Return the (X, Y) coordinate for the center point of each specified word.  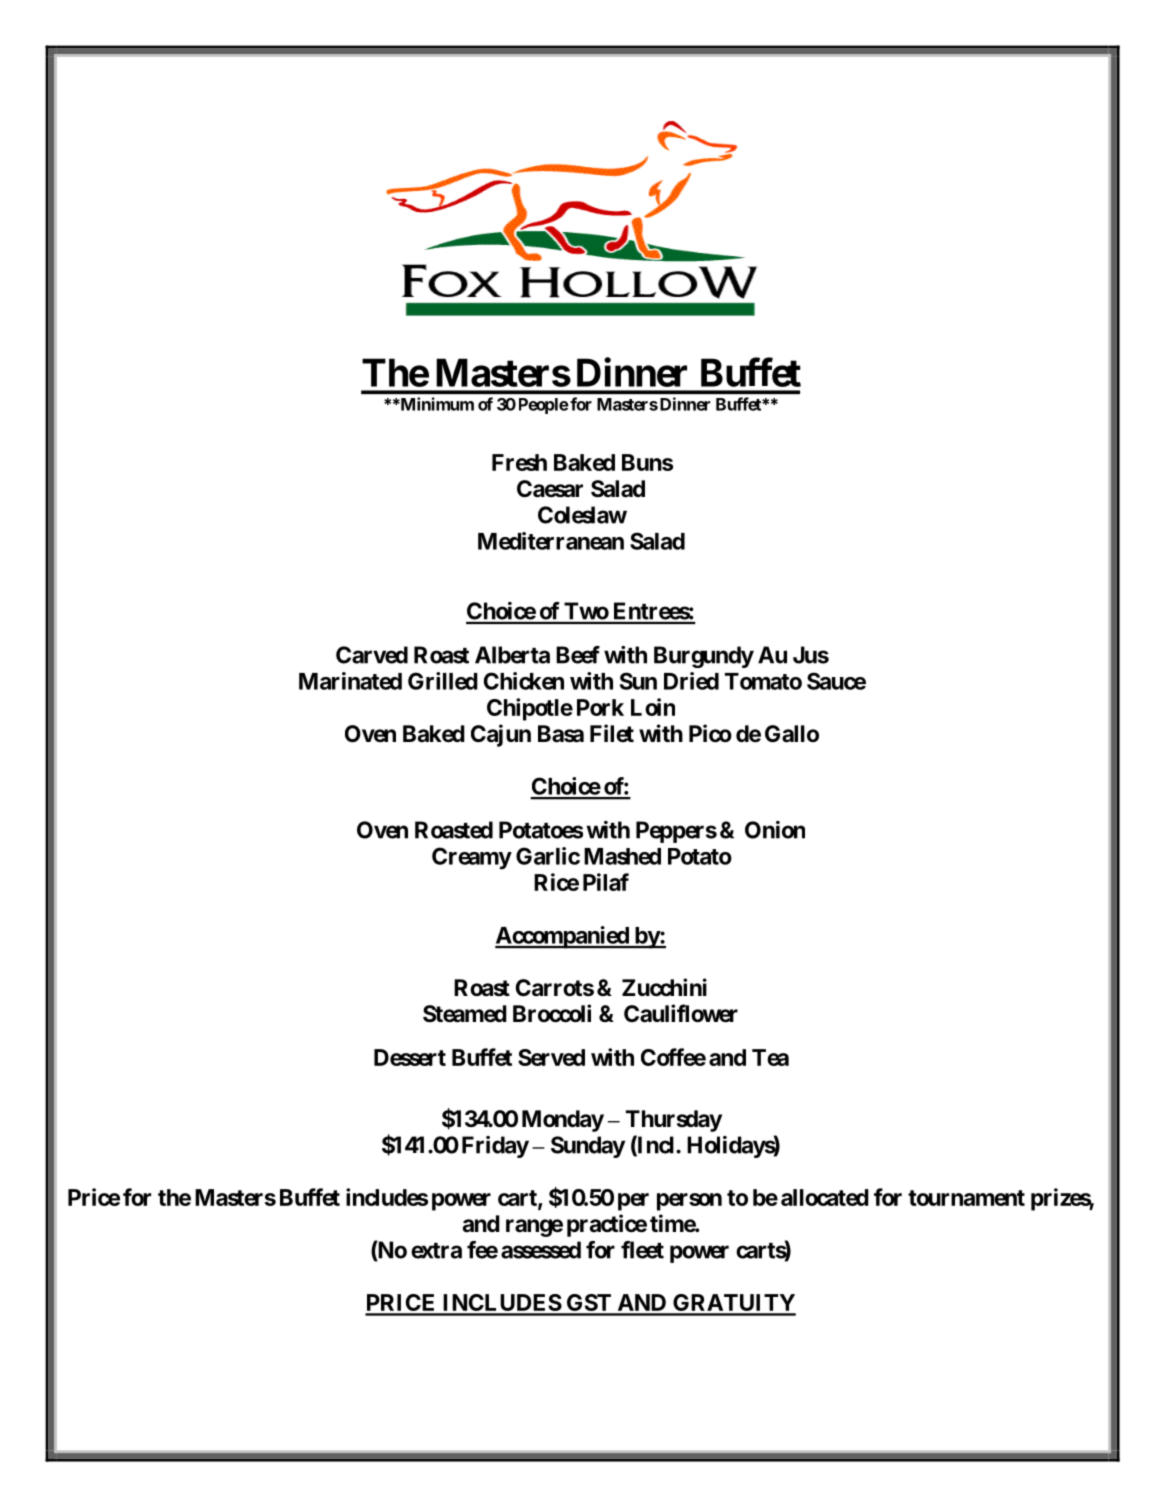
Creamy (472, 858)
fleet (642, 1250)
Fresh (519, 462)
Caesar (550, 489)
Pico (710, 733)
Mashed (622, 856)
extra (436, 1251)
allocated (825, 1197)
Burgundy (704, 657)
